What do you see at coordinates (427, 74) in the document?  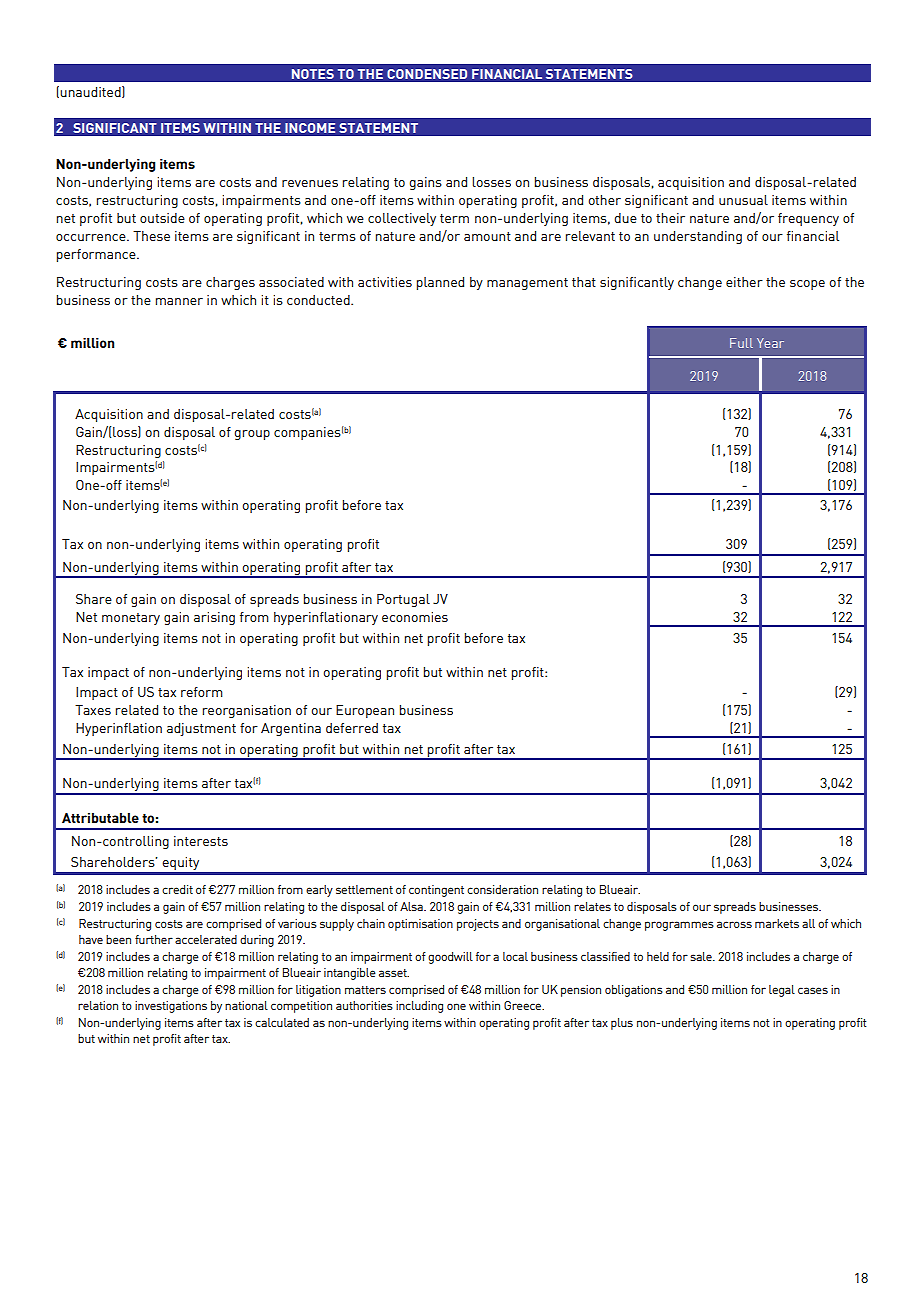 I see `CONDENSED` at bounding box center [427, 74].
